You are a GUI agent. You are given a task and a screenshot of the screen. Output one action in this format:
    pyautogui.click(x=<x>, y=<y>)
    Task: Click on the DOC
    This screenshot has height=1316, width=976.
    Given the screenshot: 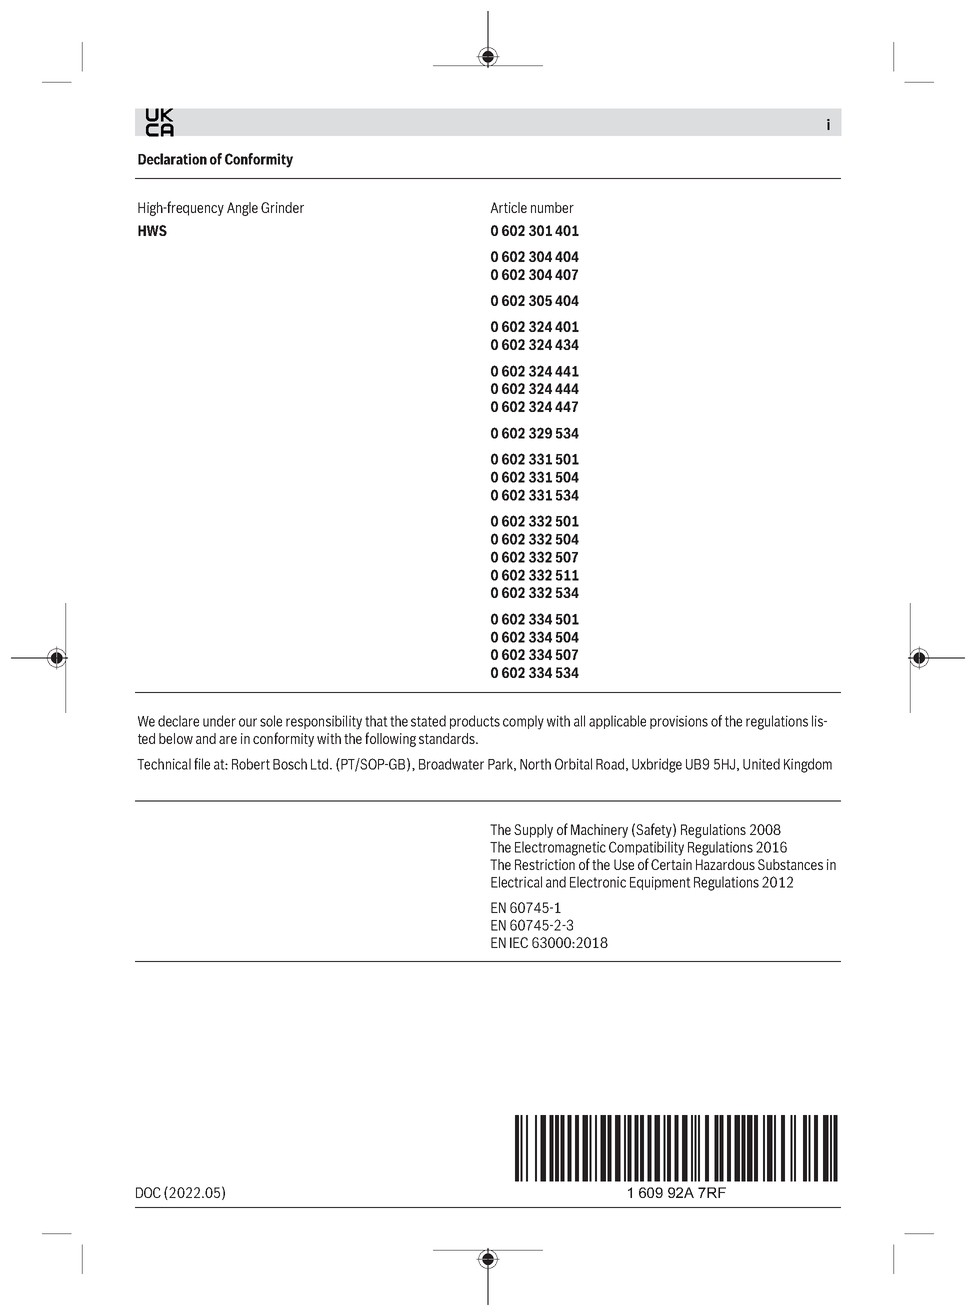 What is the action you would take?
    pyautogui.click(x=148, y=1192)
